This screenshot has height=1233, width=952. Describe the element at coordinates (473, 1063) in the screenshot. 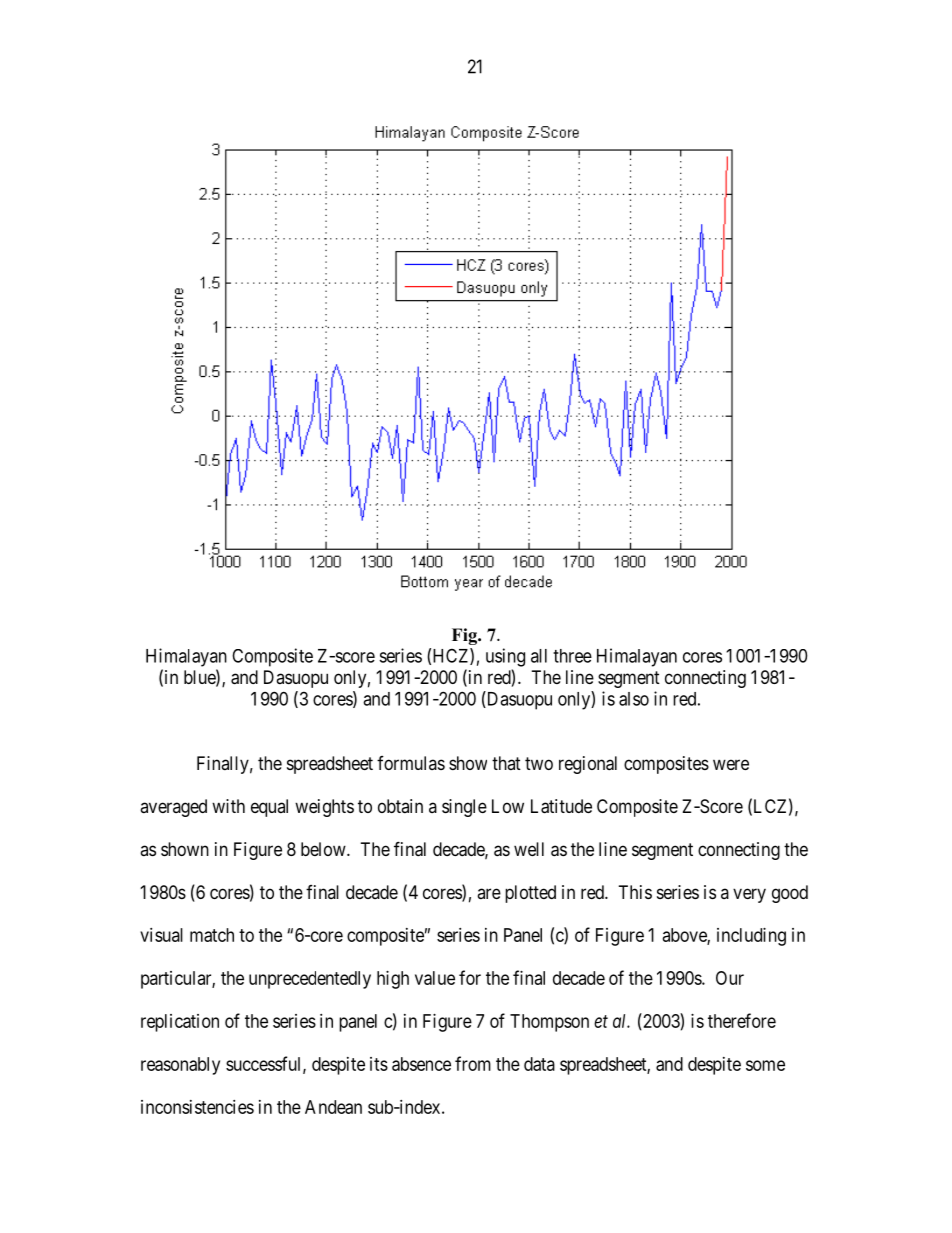

I see `from` at that location.
